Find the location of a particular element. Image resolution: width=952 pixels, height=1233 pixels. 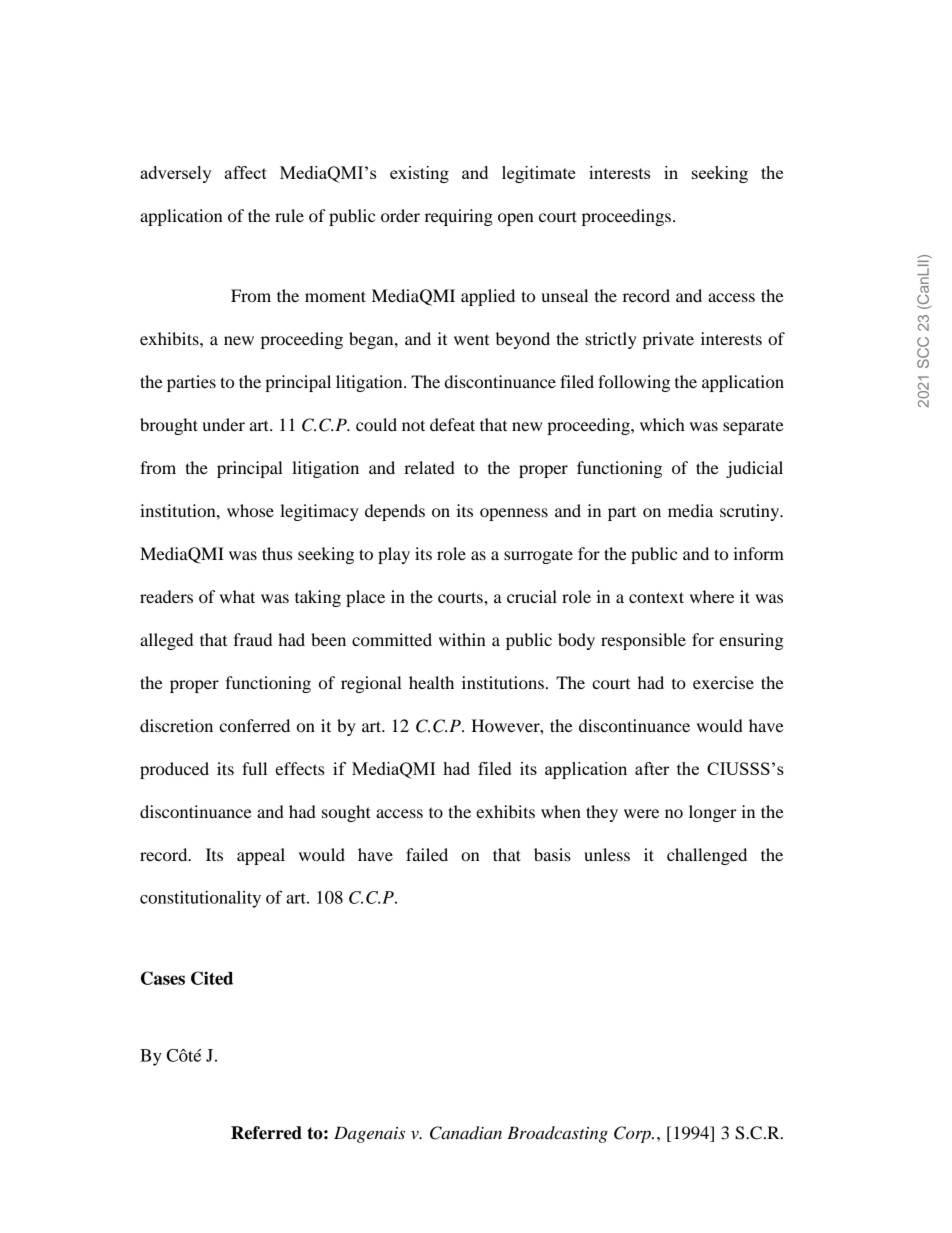

affect is located at coordinates (246, 172).
